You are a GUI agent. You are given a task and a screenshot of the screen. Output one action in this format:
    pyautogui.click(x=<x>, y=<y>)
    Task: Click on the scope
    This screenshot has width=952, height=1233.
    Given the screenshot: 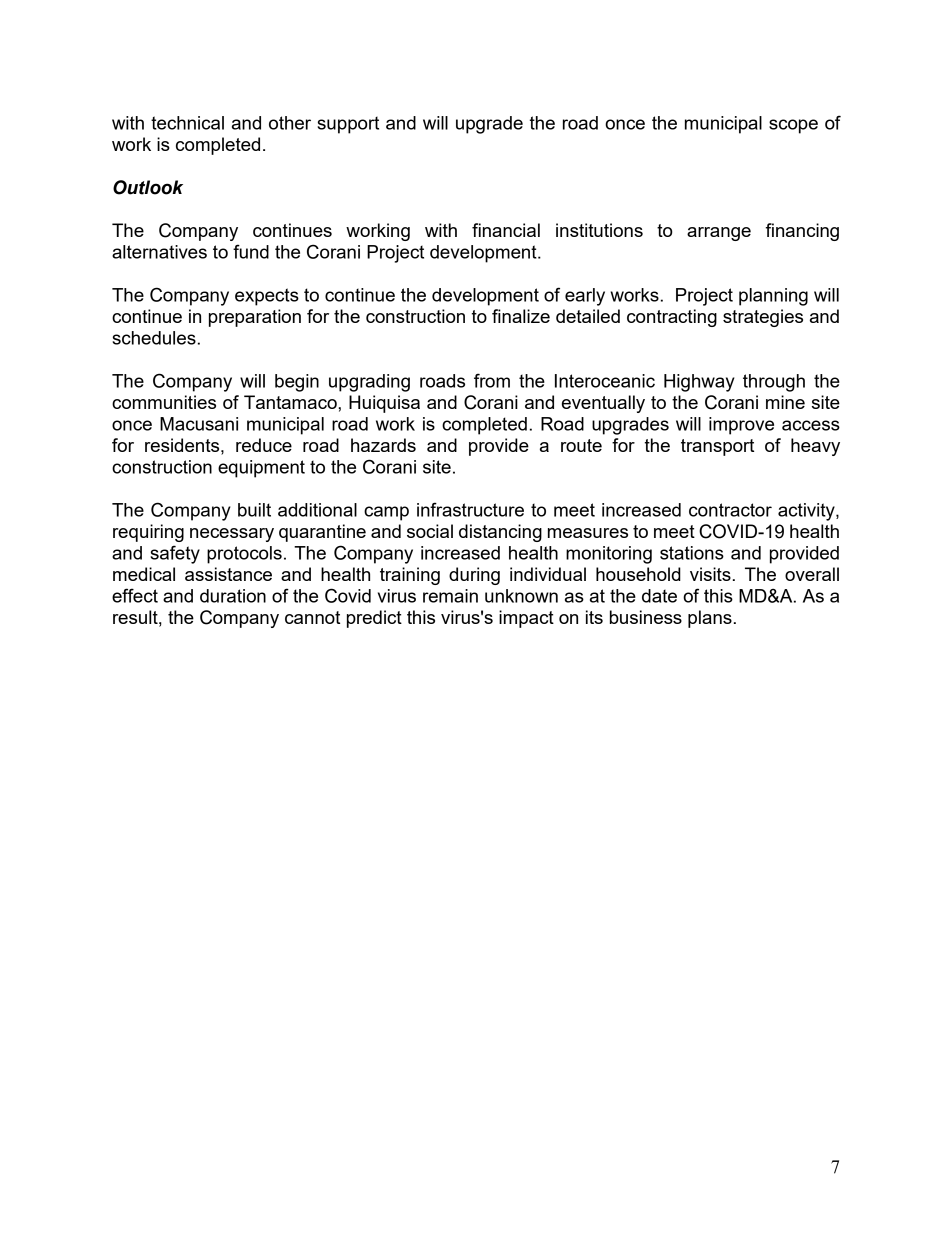 What is the action you would take?
    pyautogui.click(x=793, y=126)
